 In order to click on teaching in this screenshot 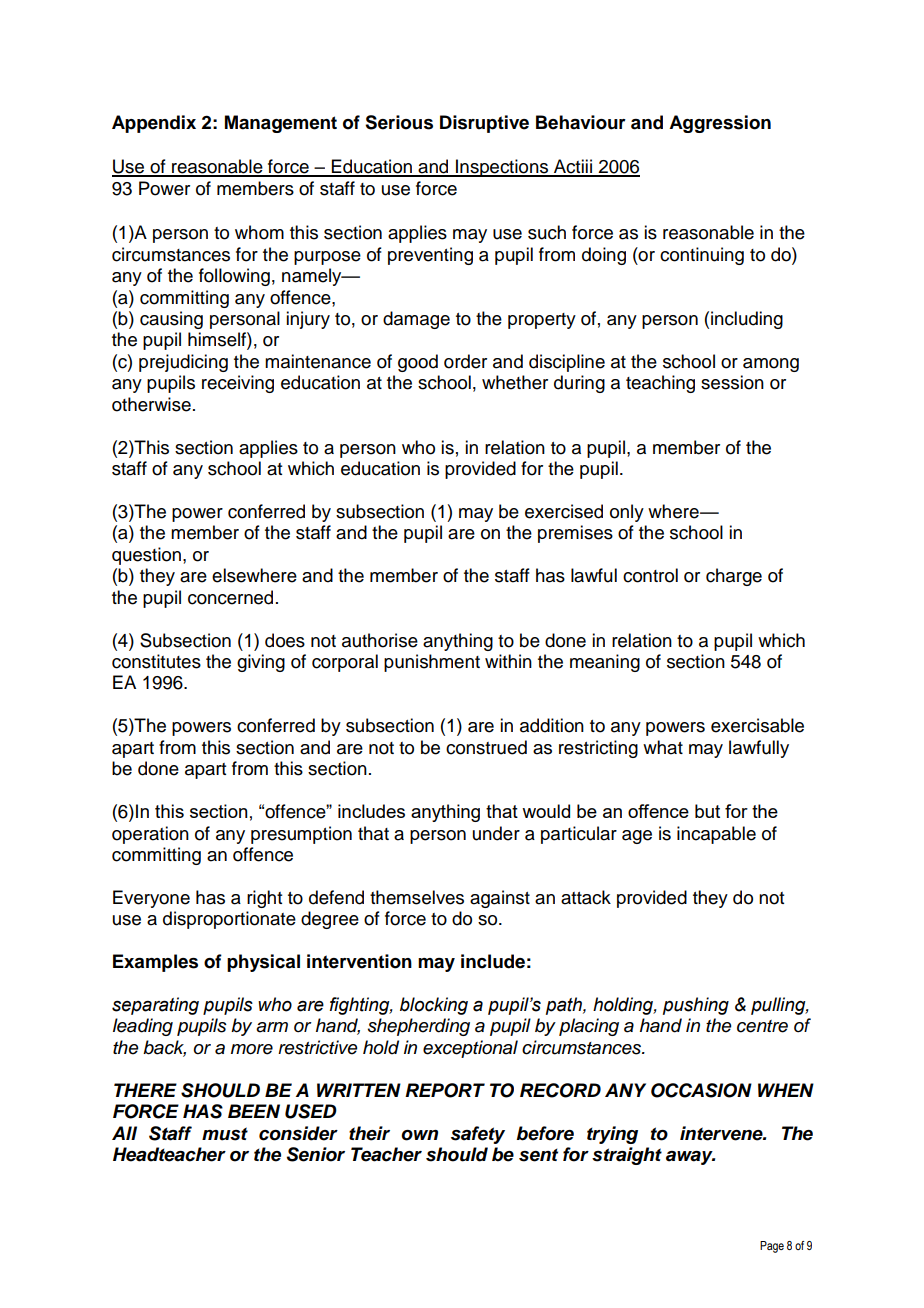, I will do `click(660, 384)`.
